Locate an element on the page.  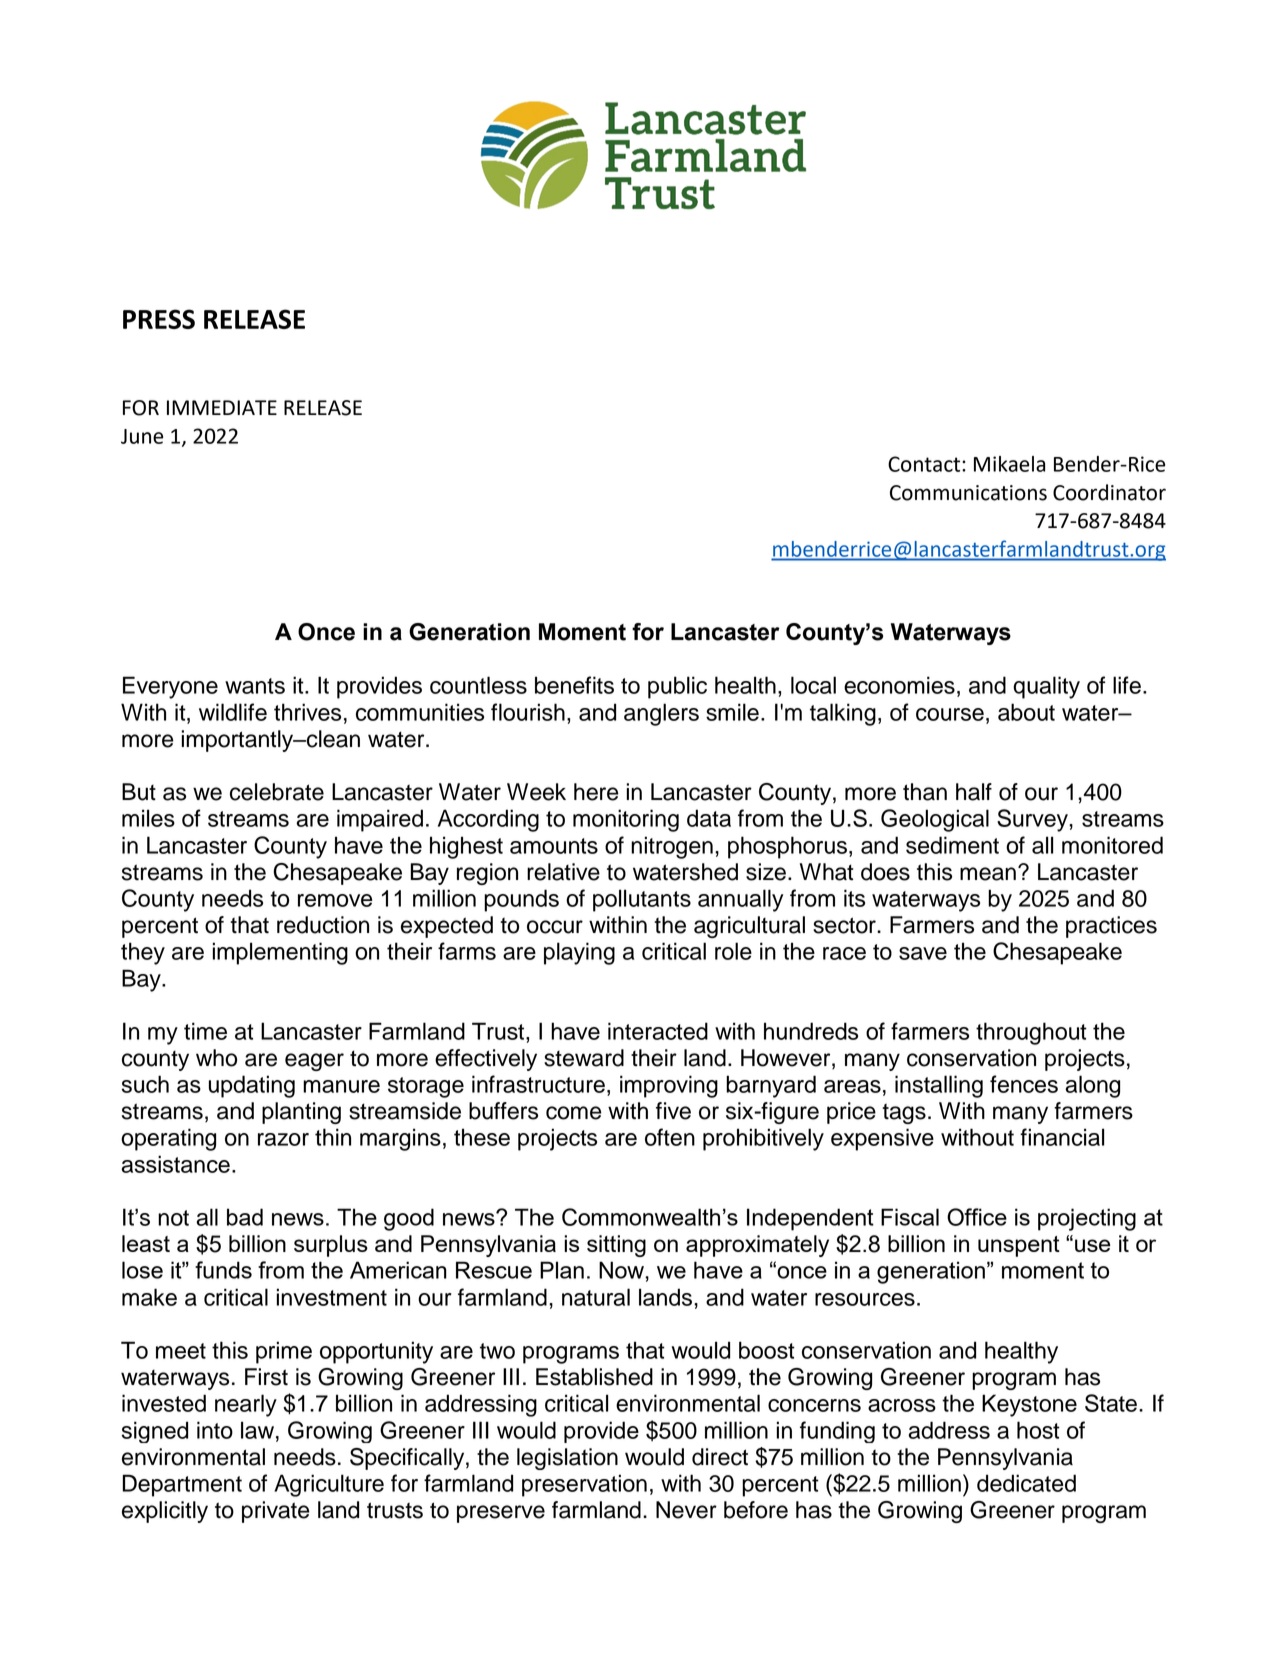
IMMEDIATE is located at coordinates (222, 407).
